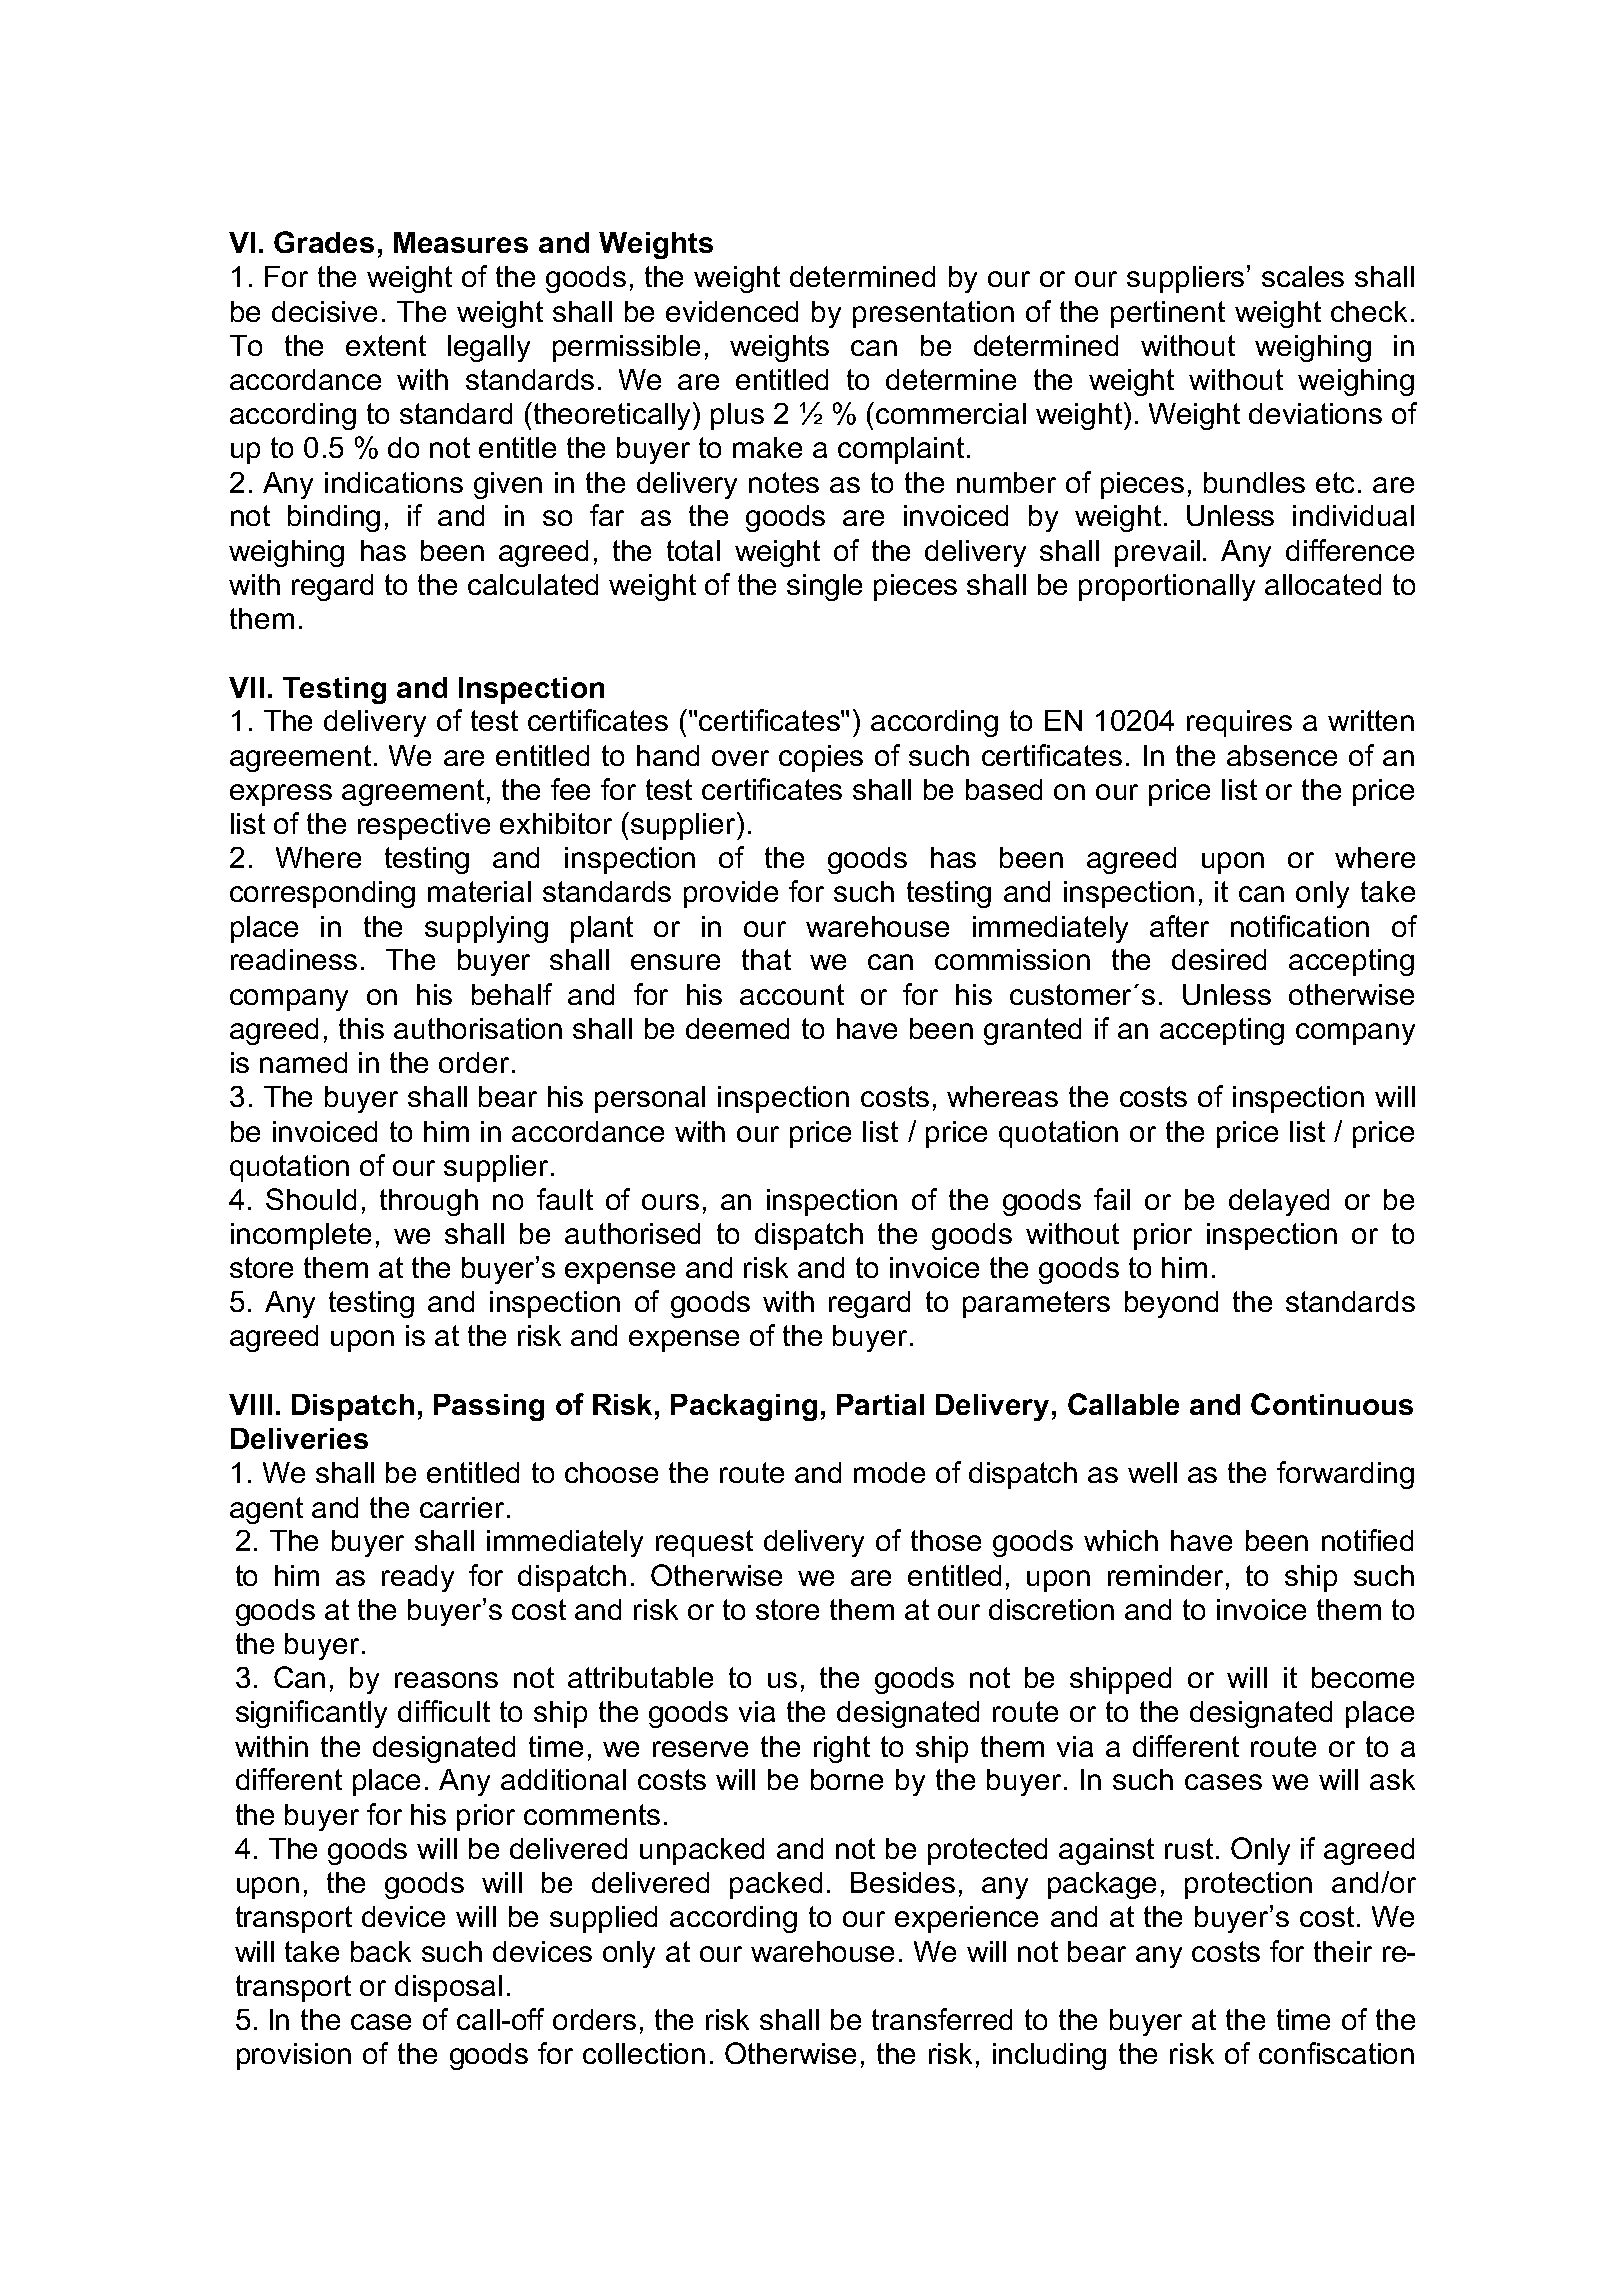  I want to click on extent, so click(386, 345).
